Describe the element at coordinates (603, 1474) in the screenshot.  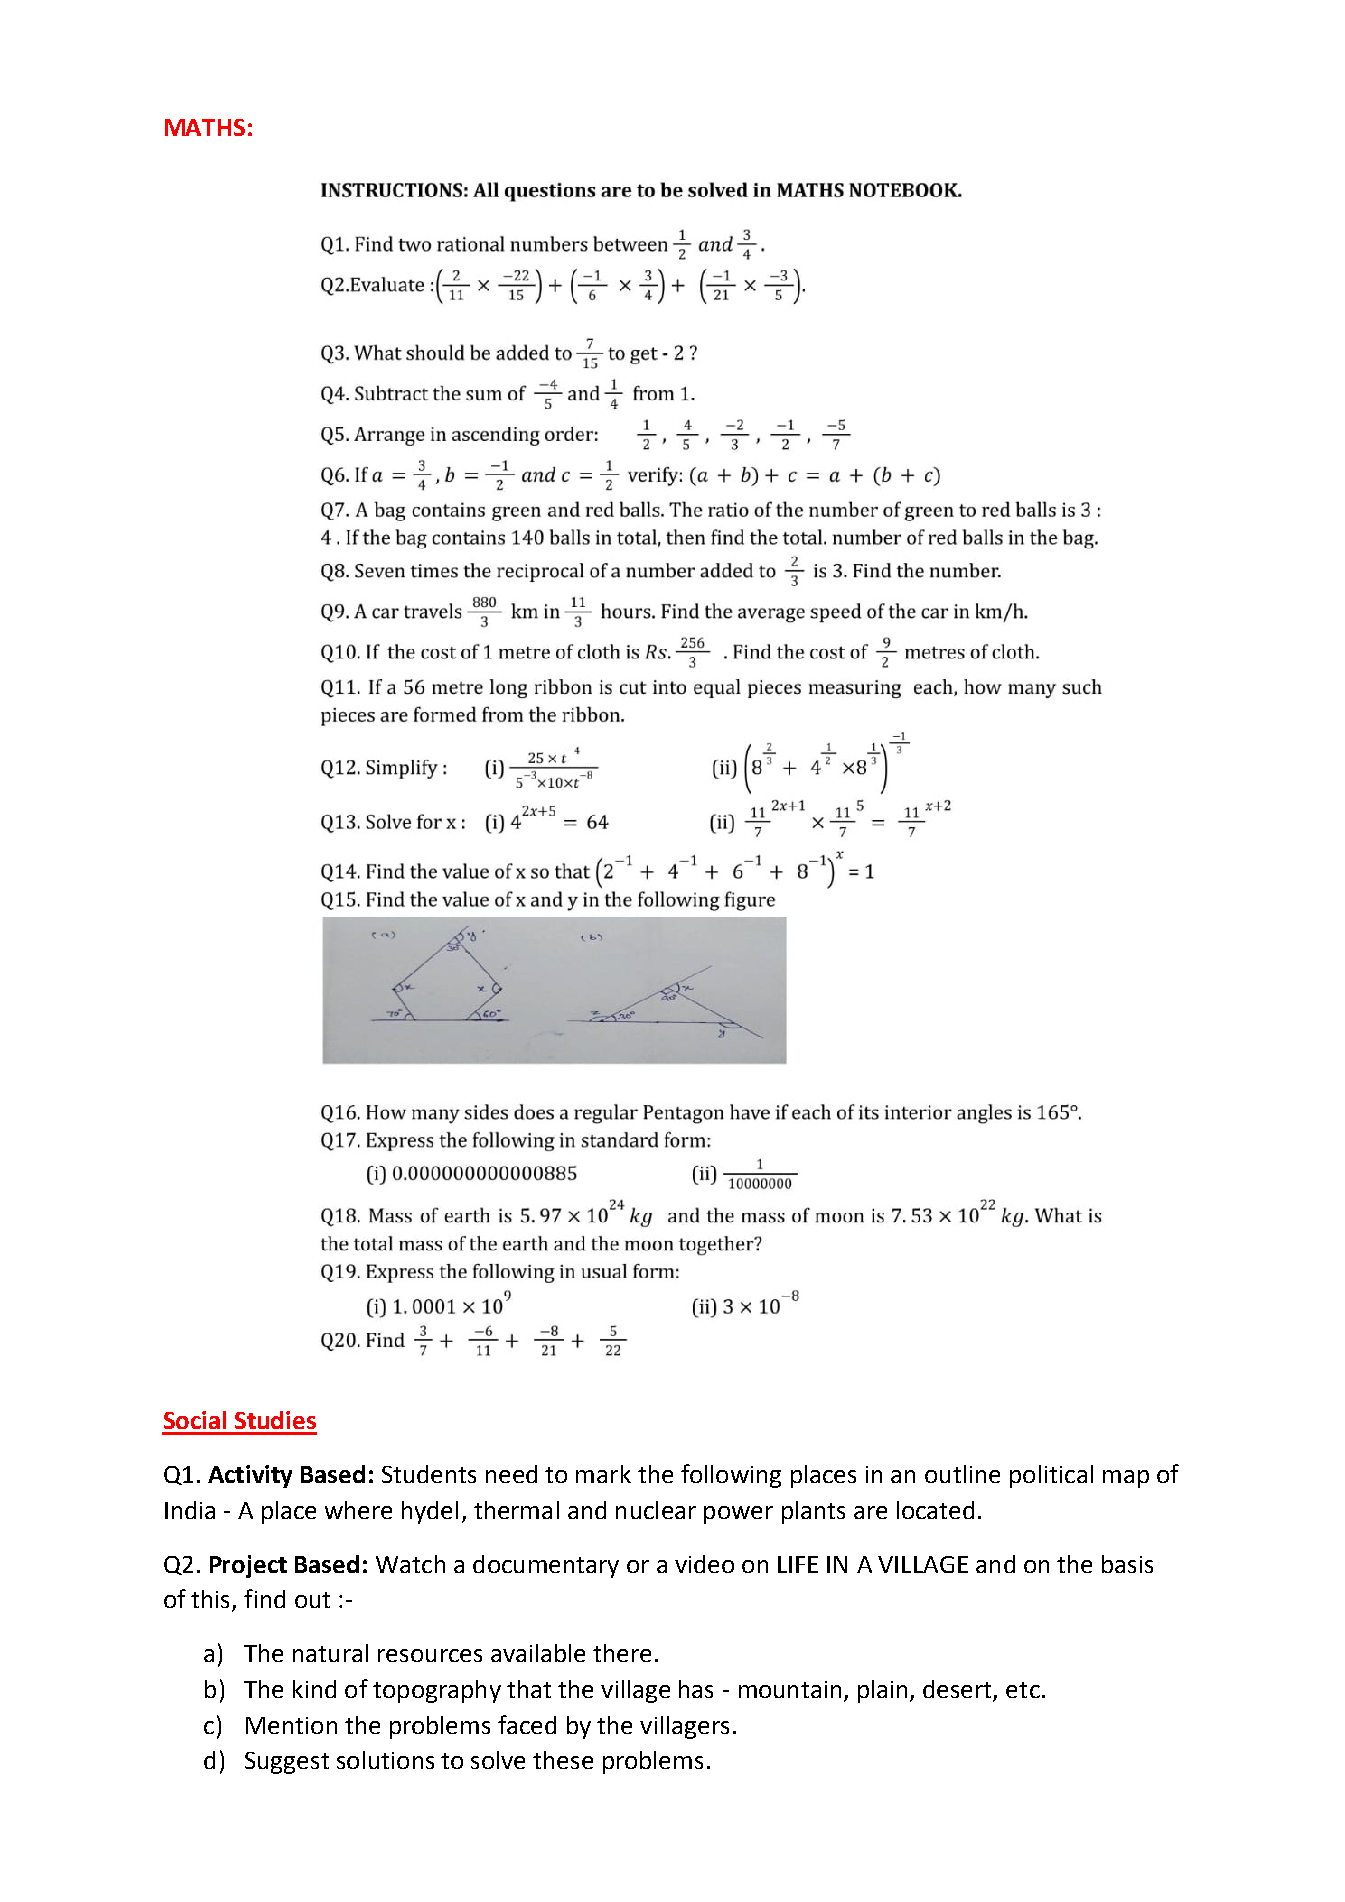
I see `mark` at that location.
